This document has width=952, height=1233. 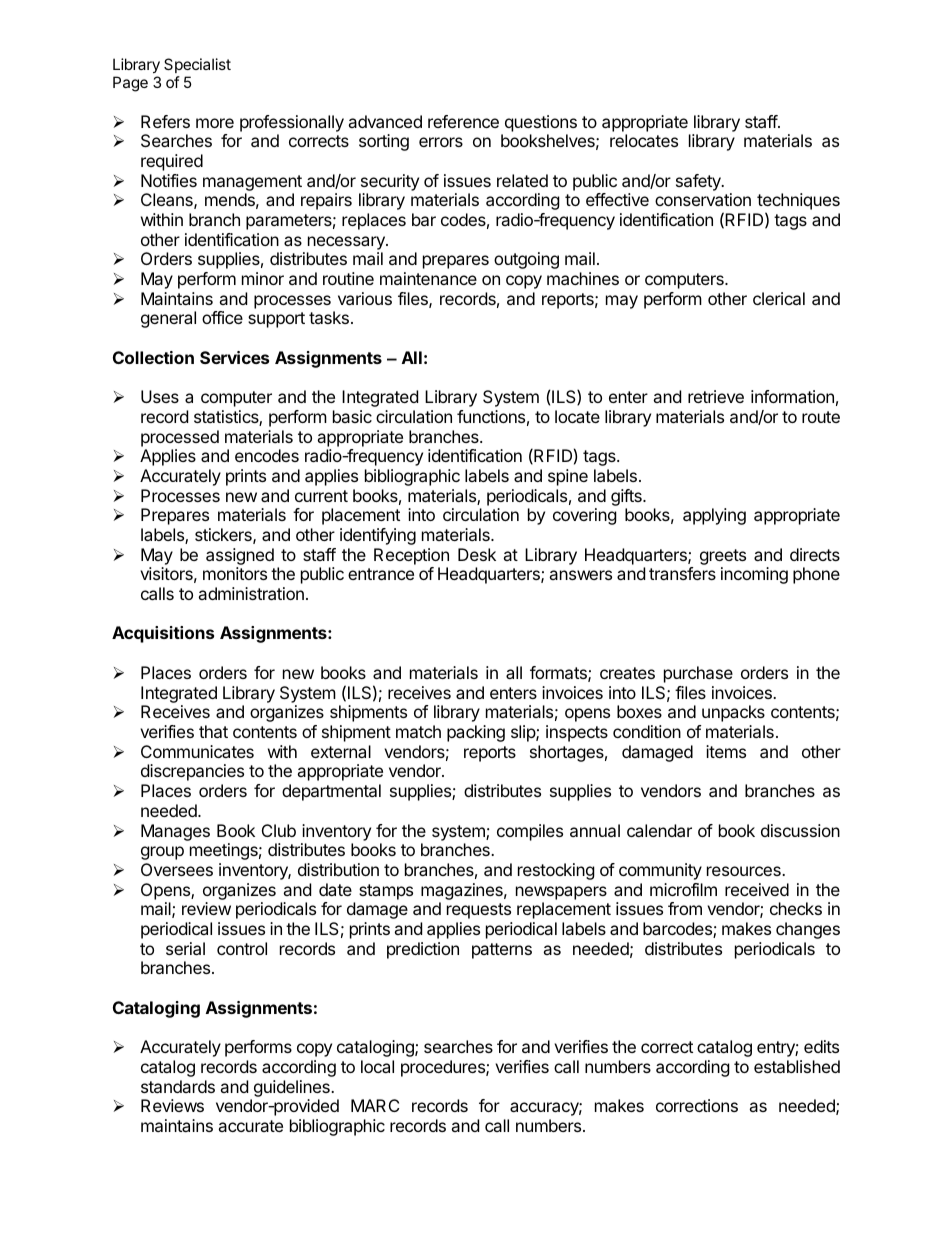 What do you see at coordinates (699, 182) in the document?
I see `safety` at bounding box center [699, 182].
